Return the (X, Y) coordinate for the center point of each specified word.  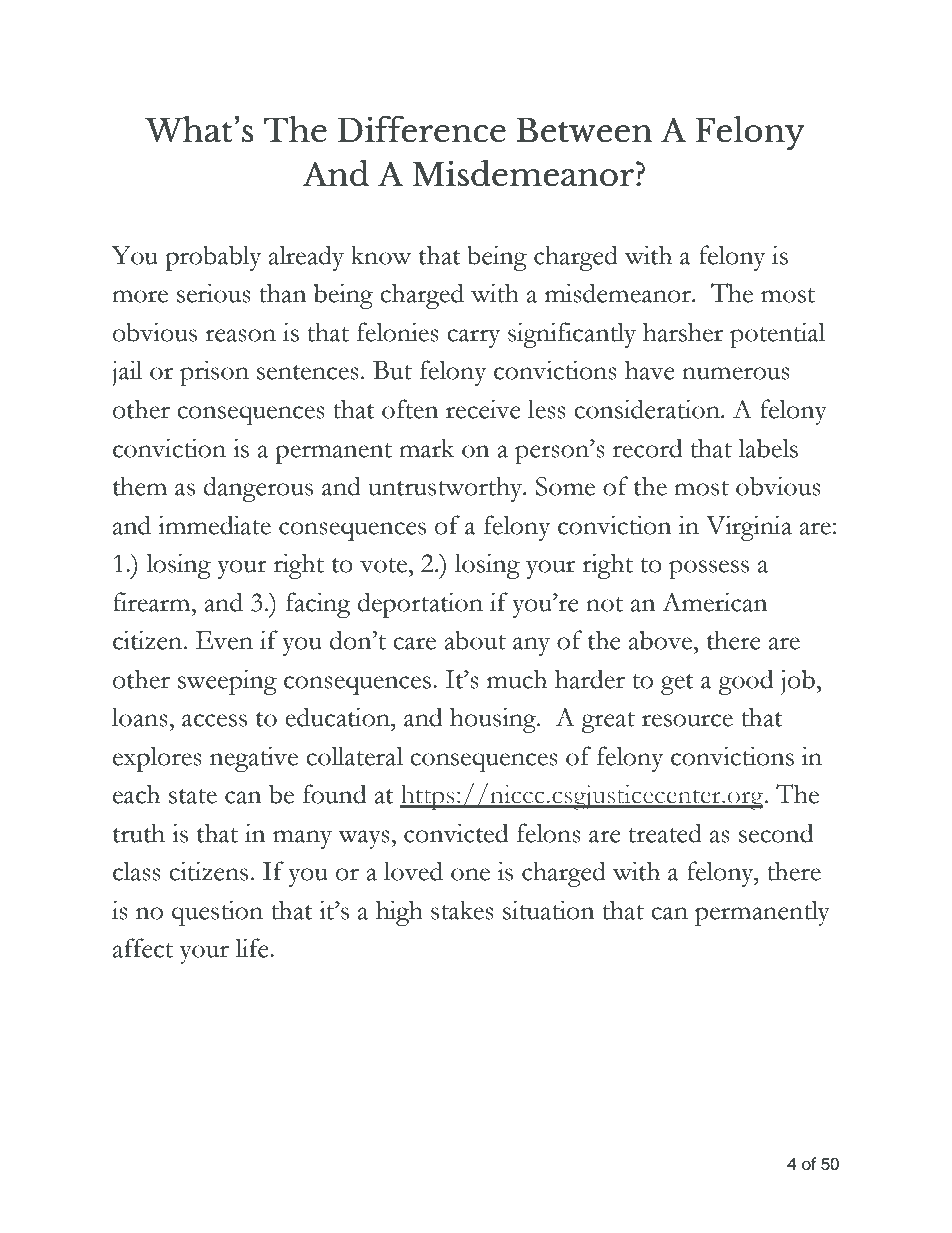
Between (584, 130)
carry (473, 338)
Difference (421, 129)
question (217, 913)
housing (494, 720)
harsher (683, 332)
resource (687, 720)
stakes (462, 910)
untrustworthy (446, 489)
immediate (214, 525)
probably (213, 258)
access (214, 720)
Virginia (749, 528)
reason (240, 335)
